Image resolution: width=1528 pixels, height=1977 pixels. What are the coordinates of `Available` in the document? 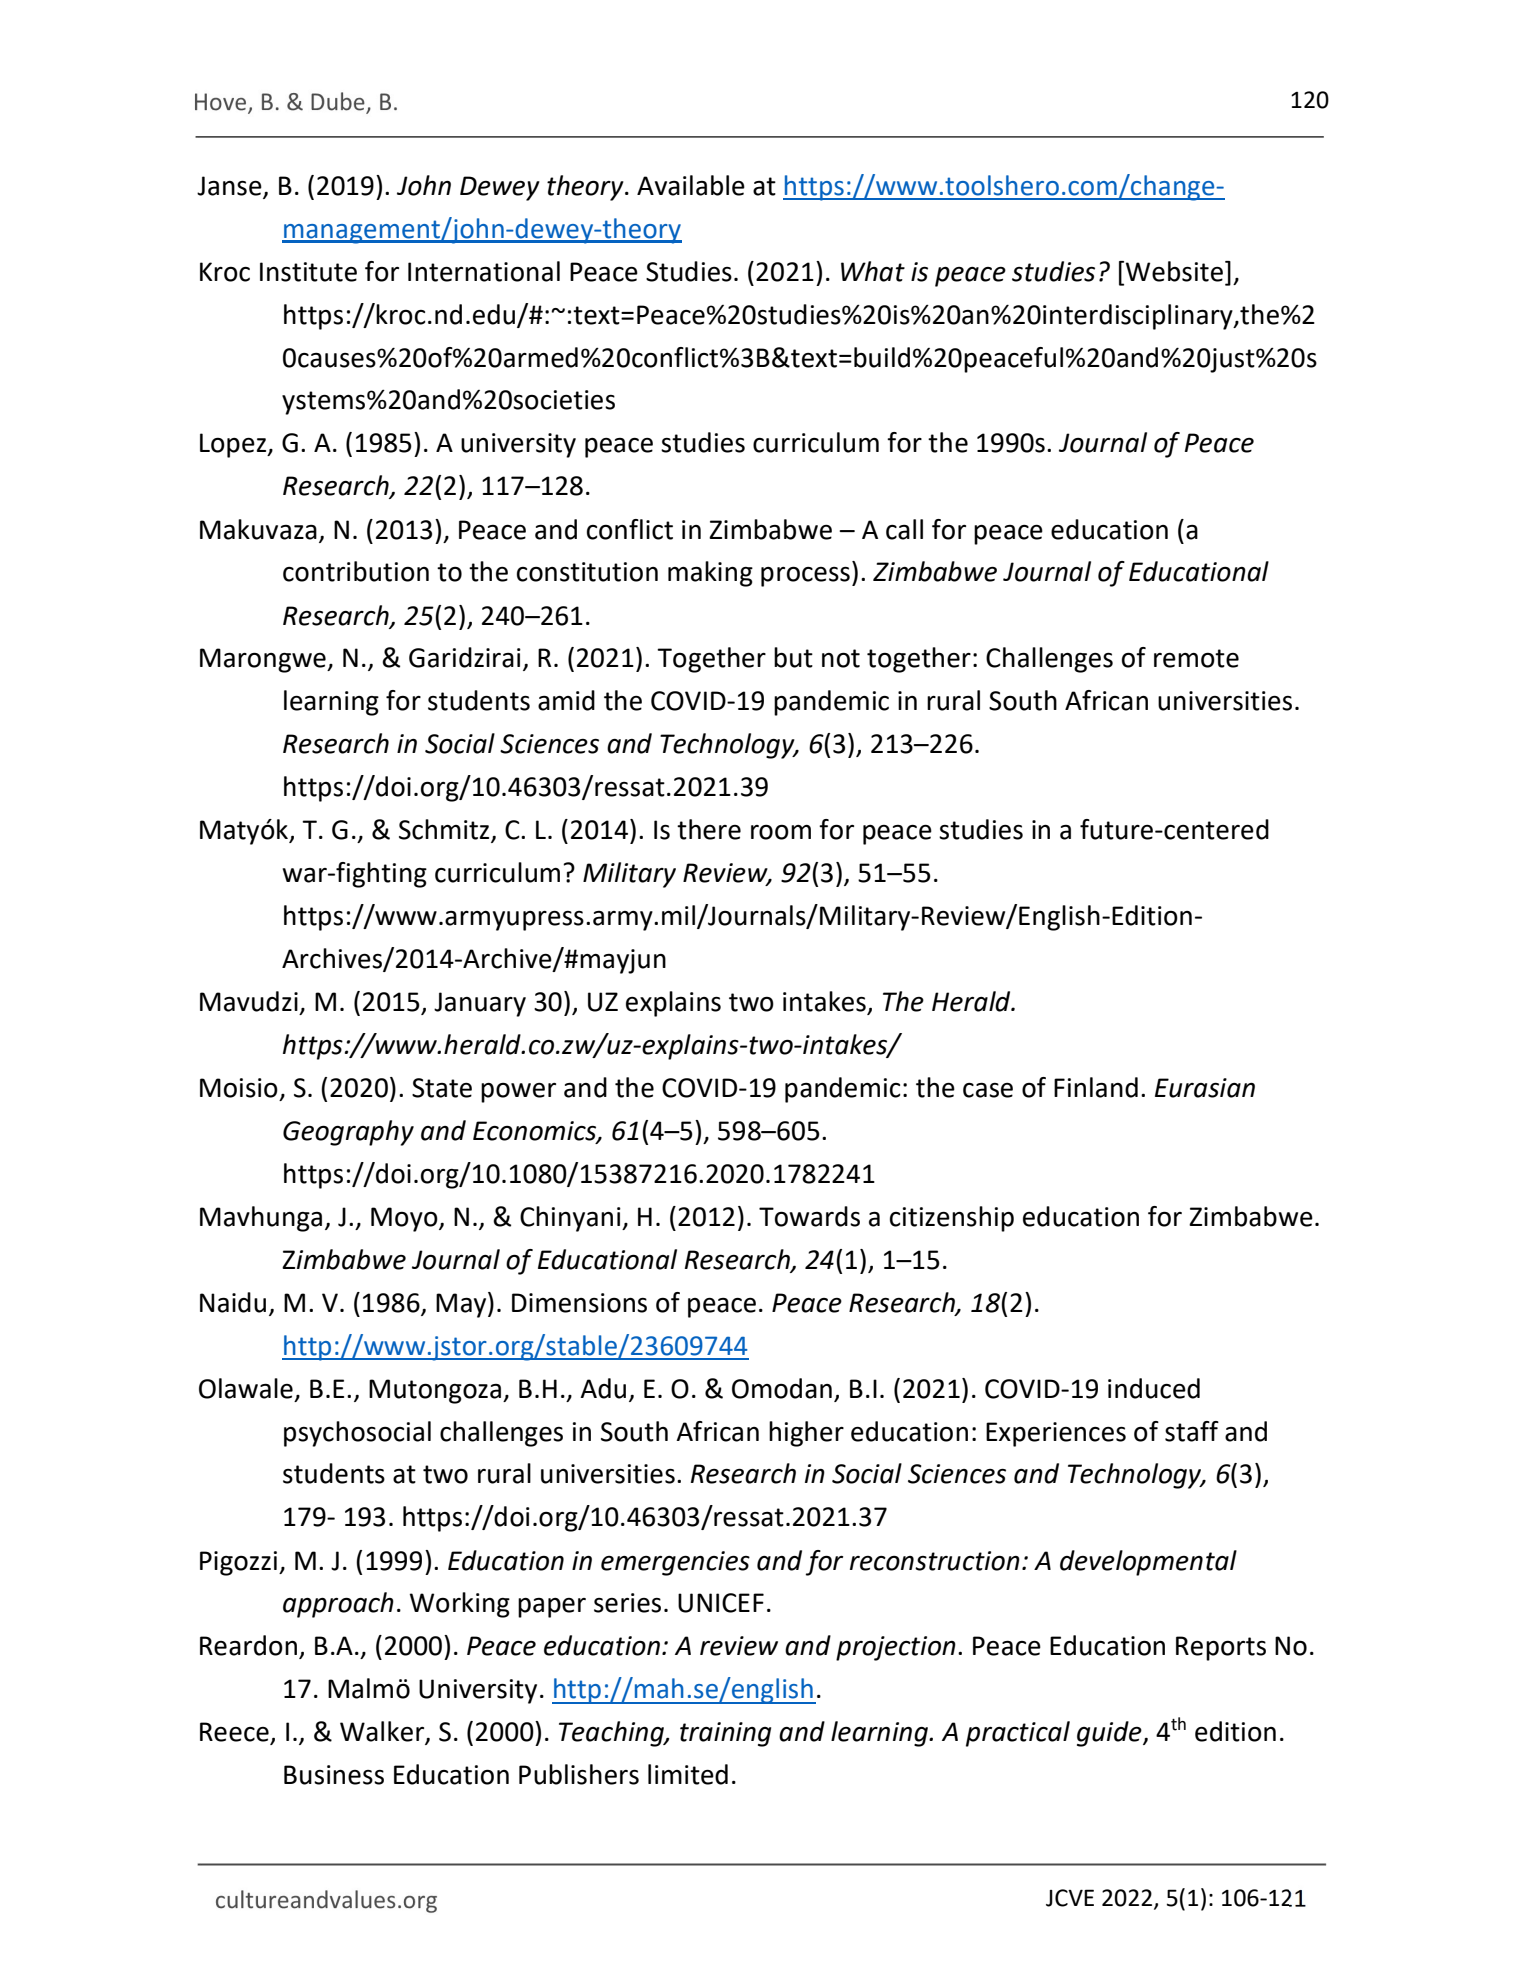 It's located at (691, 185).
